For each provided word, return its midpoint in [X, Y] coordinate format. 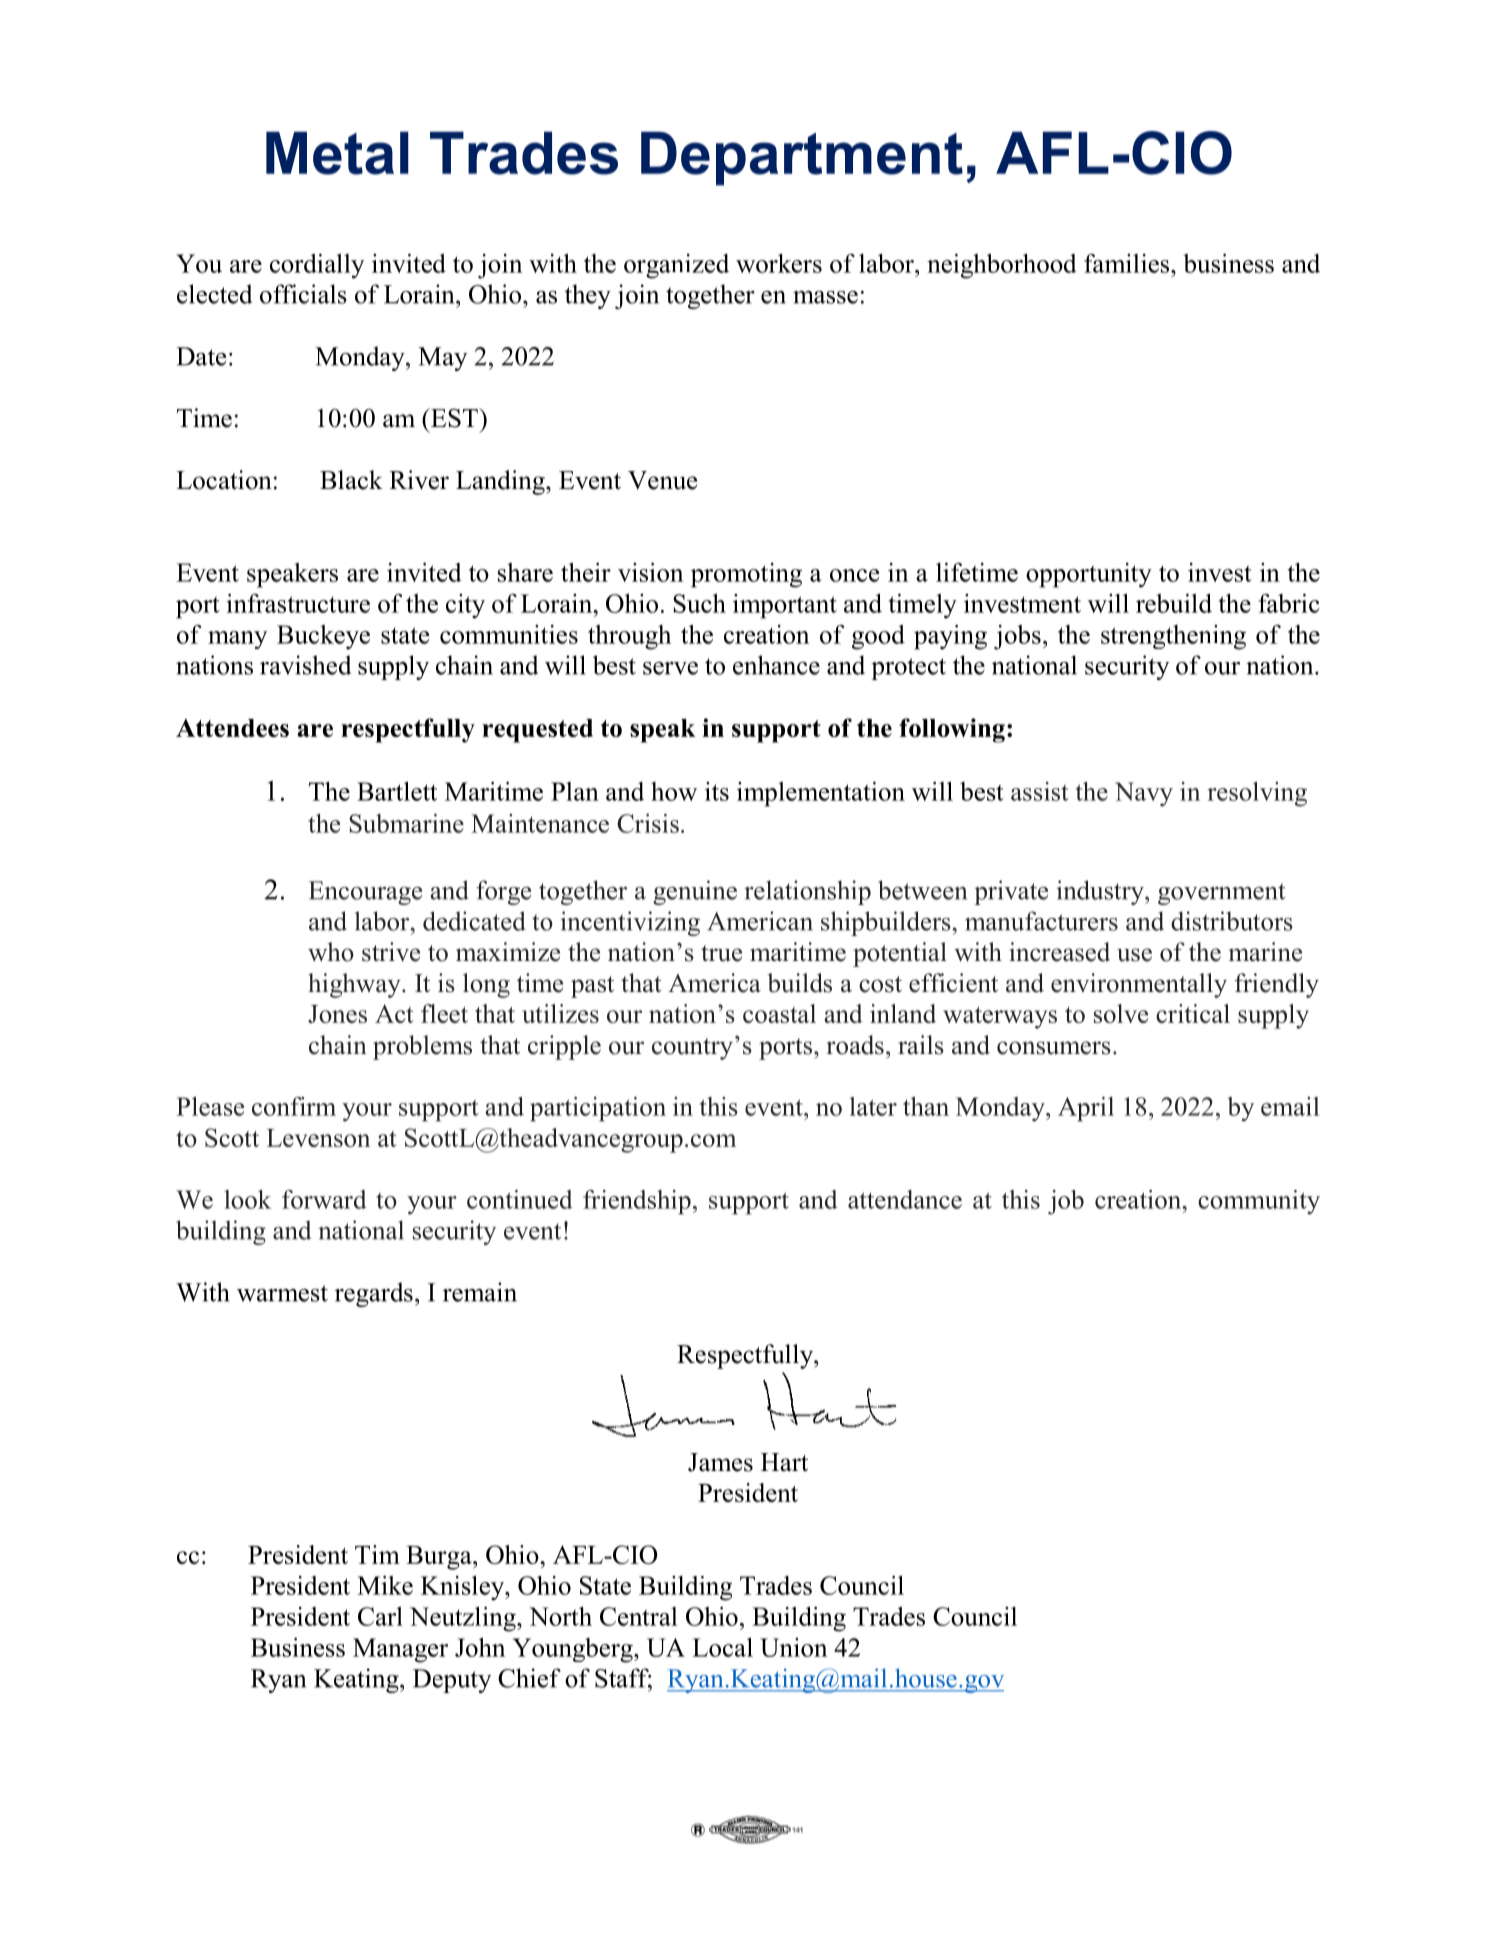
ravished [305, 665]
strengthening [1173, 637]
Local [722, 1647]
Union [793, 1647]
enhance [776, 665]
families [1128, 263]
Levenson [318, 1138]
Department [802, 158]
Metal [337, 153]
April [1086, 1109]
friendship [637, 1202]
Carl [380, 1616]
